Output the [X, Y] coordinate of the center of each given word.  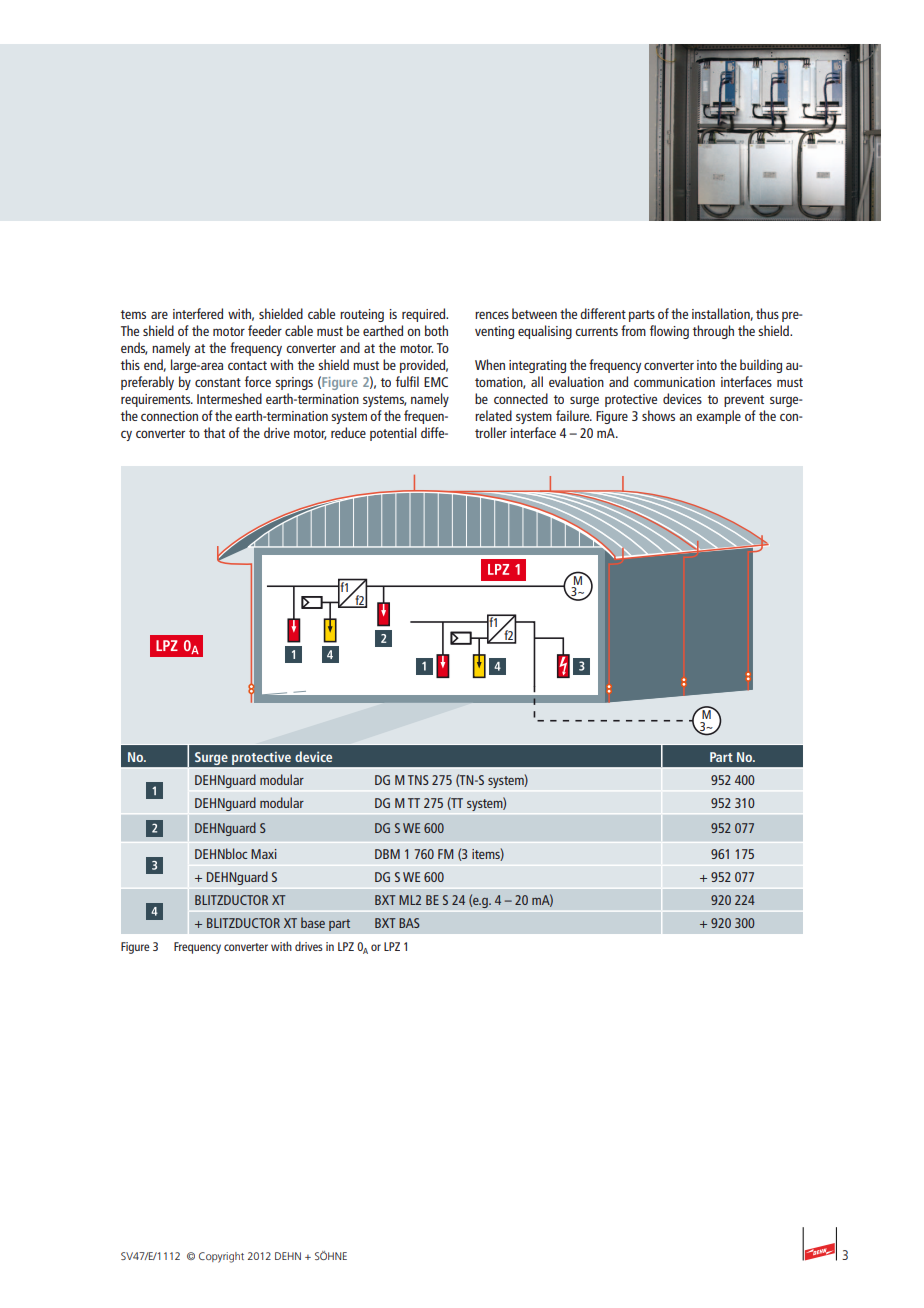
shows [658, 415]
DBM [387, 854]
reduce [348, 432]
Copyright [221, 1257]
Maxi [264, 854]
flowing [669, 332]
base [313, 922]
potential [393, 434]
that [214, 432]
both [436, 330]
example [718, 417]
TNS [418, 780]
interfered [198, 313]
